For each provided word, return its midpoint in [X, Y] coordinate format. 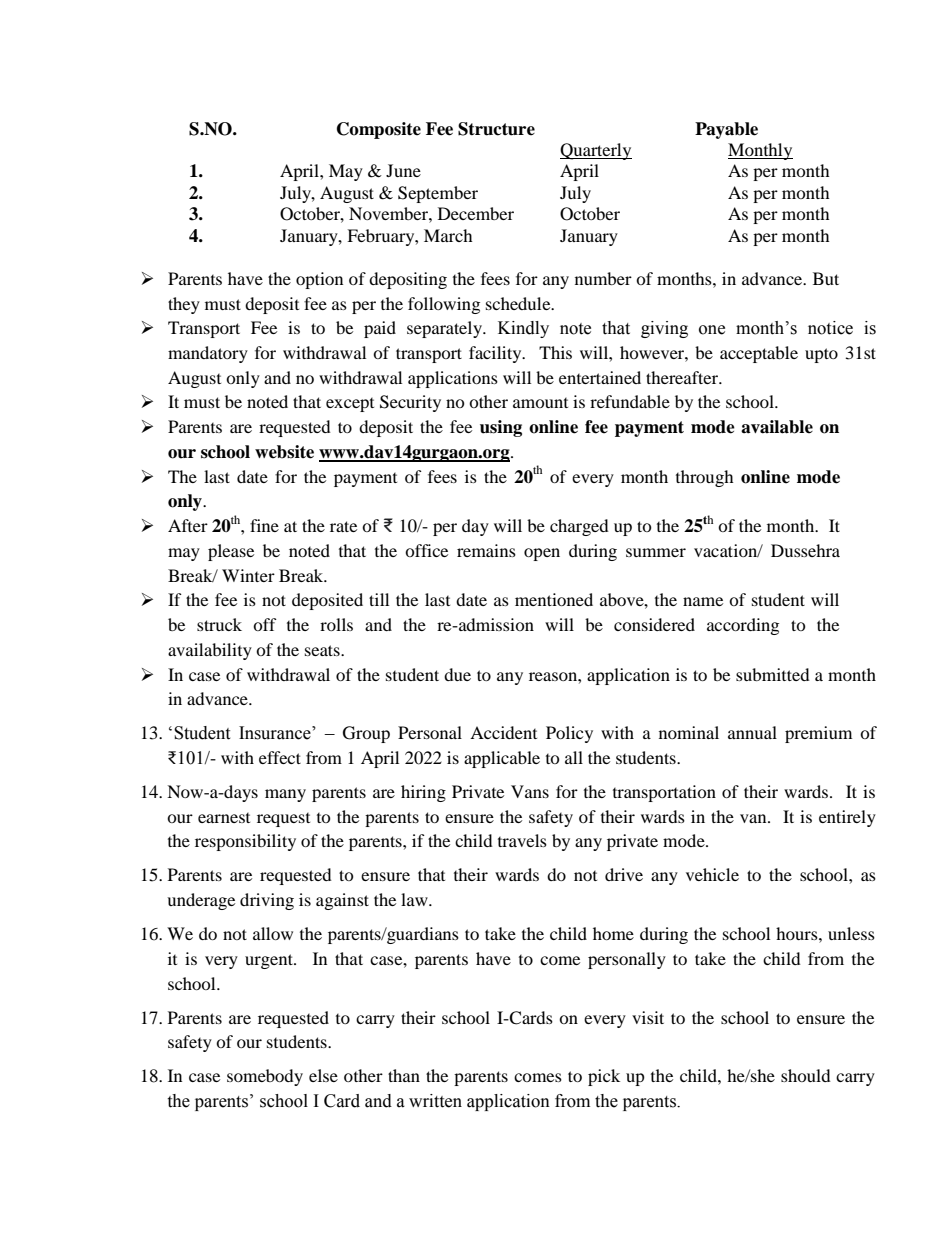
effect [280, 757]
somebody [265, 1077]
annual [752, 732]
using [501, 428]
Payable [726, 130]
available [777, 427]
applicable [502, 759]
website [284, 452]
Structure [496, 129]
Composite [379, 130]
